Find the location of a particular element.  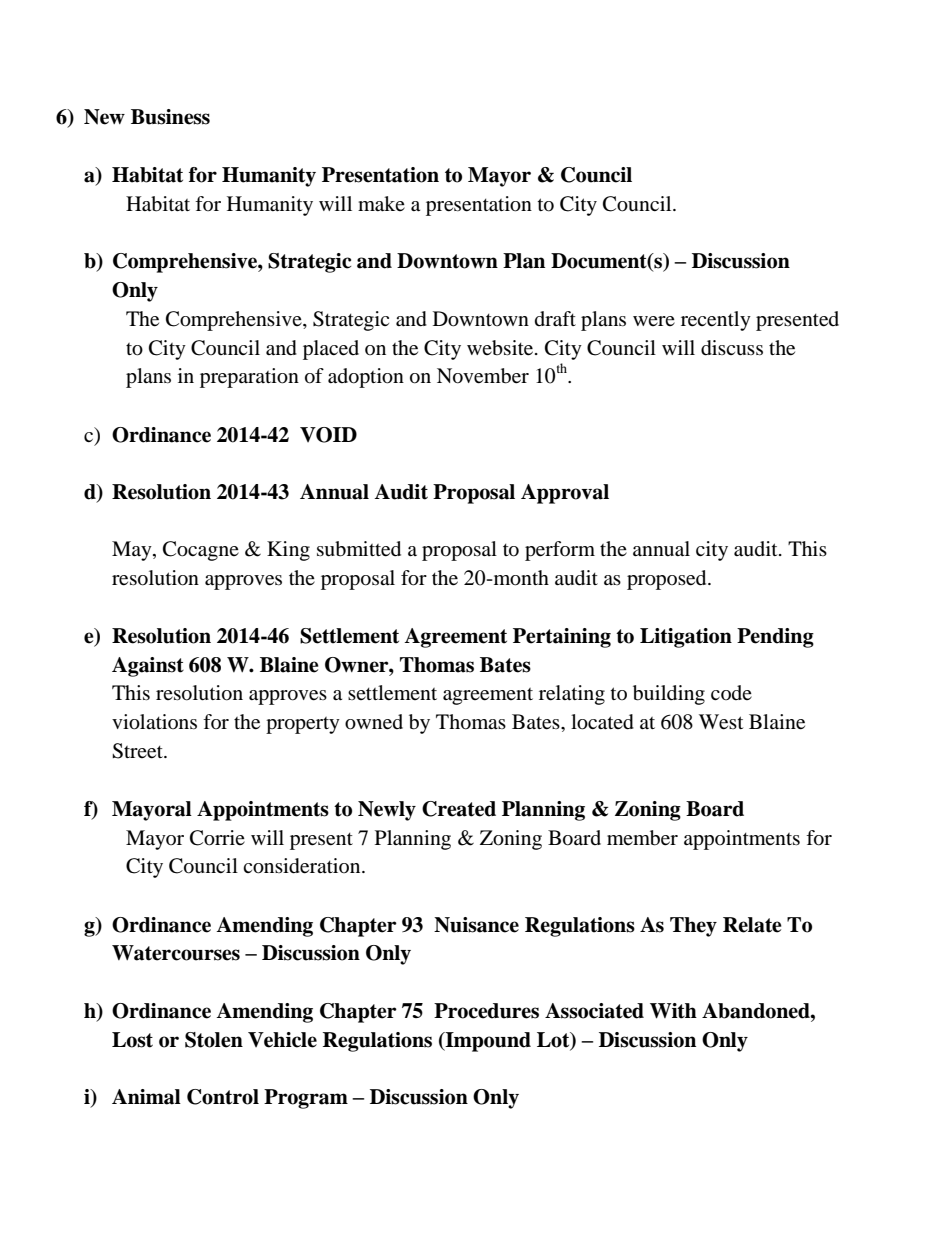

Business is located at coordinates (170, 117).
